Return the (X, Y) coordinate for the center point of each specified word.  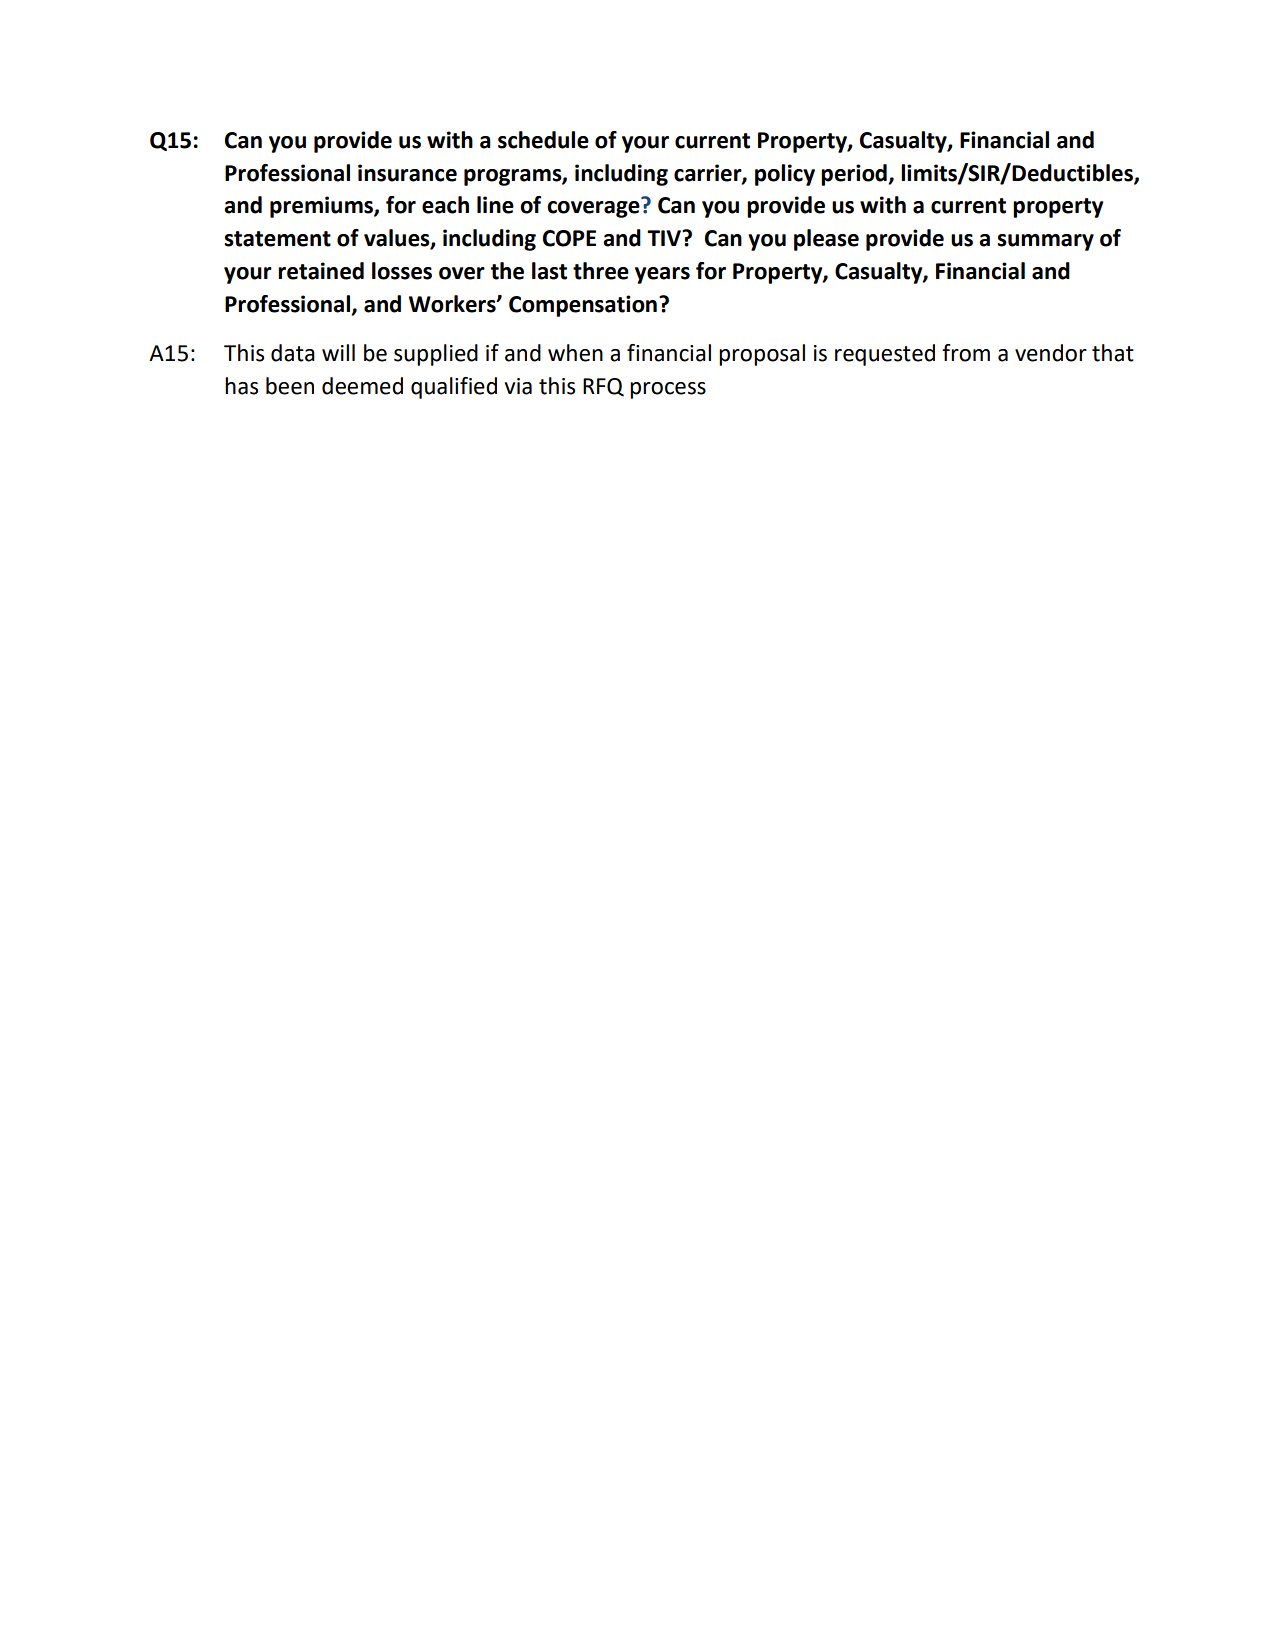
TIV (665, 238)
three (601, 271)
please (826, 240)
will (338, 352)
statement (277, 239)
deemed (362, 386)
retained (321, 271)
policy (785, 175)
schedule (543, 140)
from (966, 353)
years (662, 275)
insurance (407, 173)
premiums (322, 207)
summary (1045, 242)
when (575, 353)
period (855, 175)
